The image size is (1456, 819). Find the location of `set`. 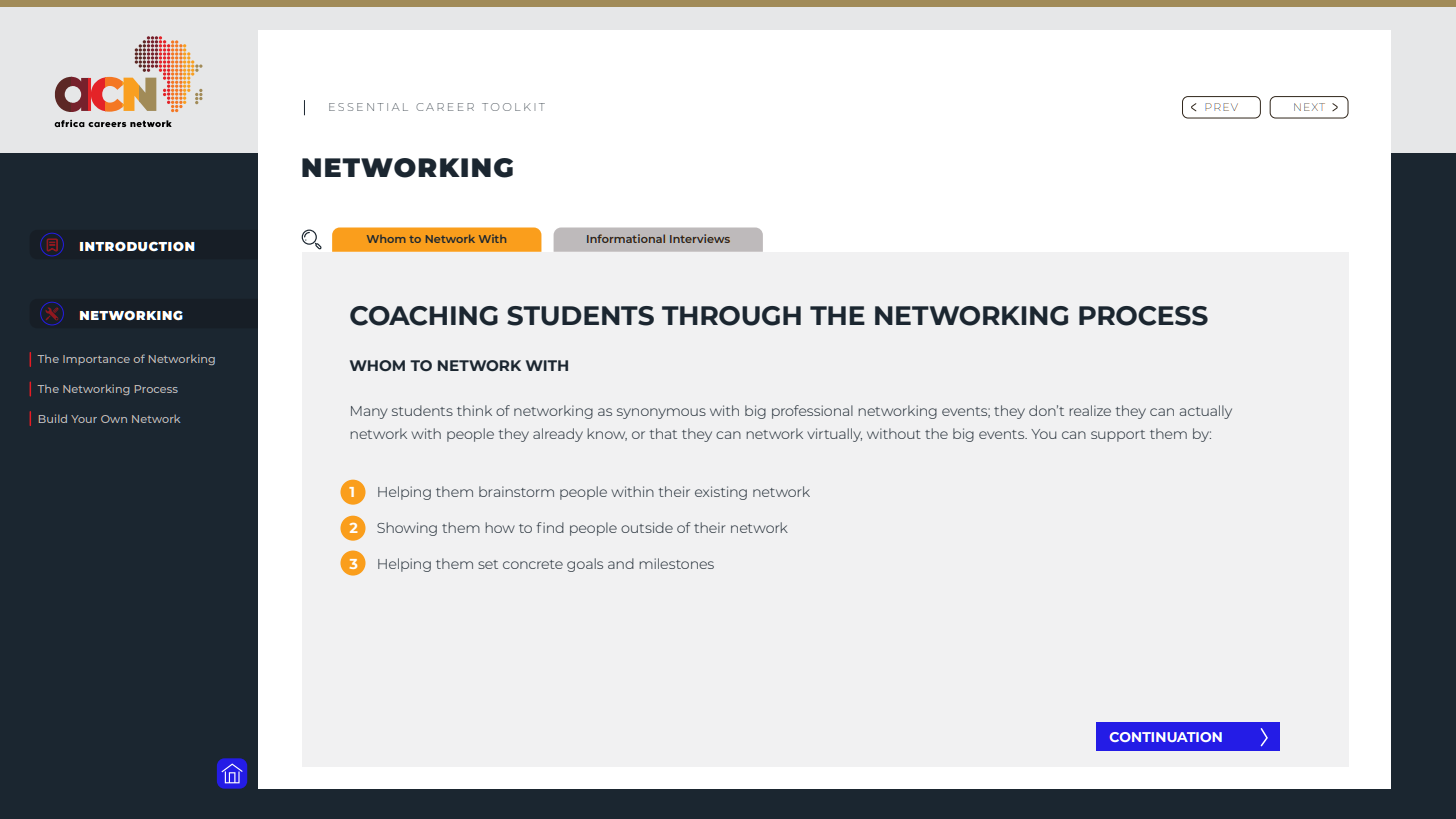

set is located at coordinates (488, 564).
